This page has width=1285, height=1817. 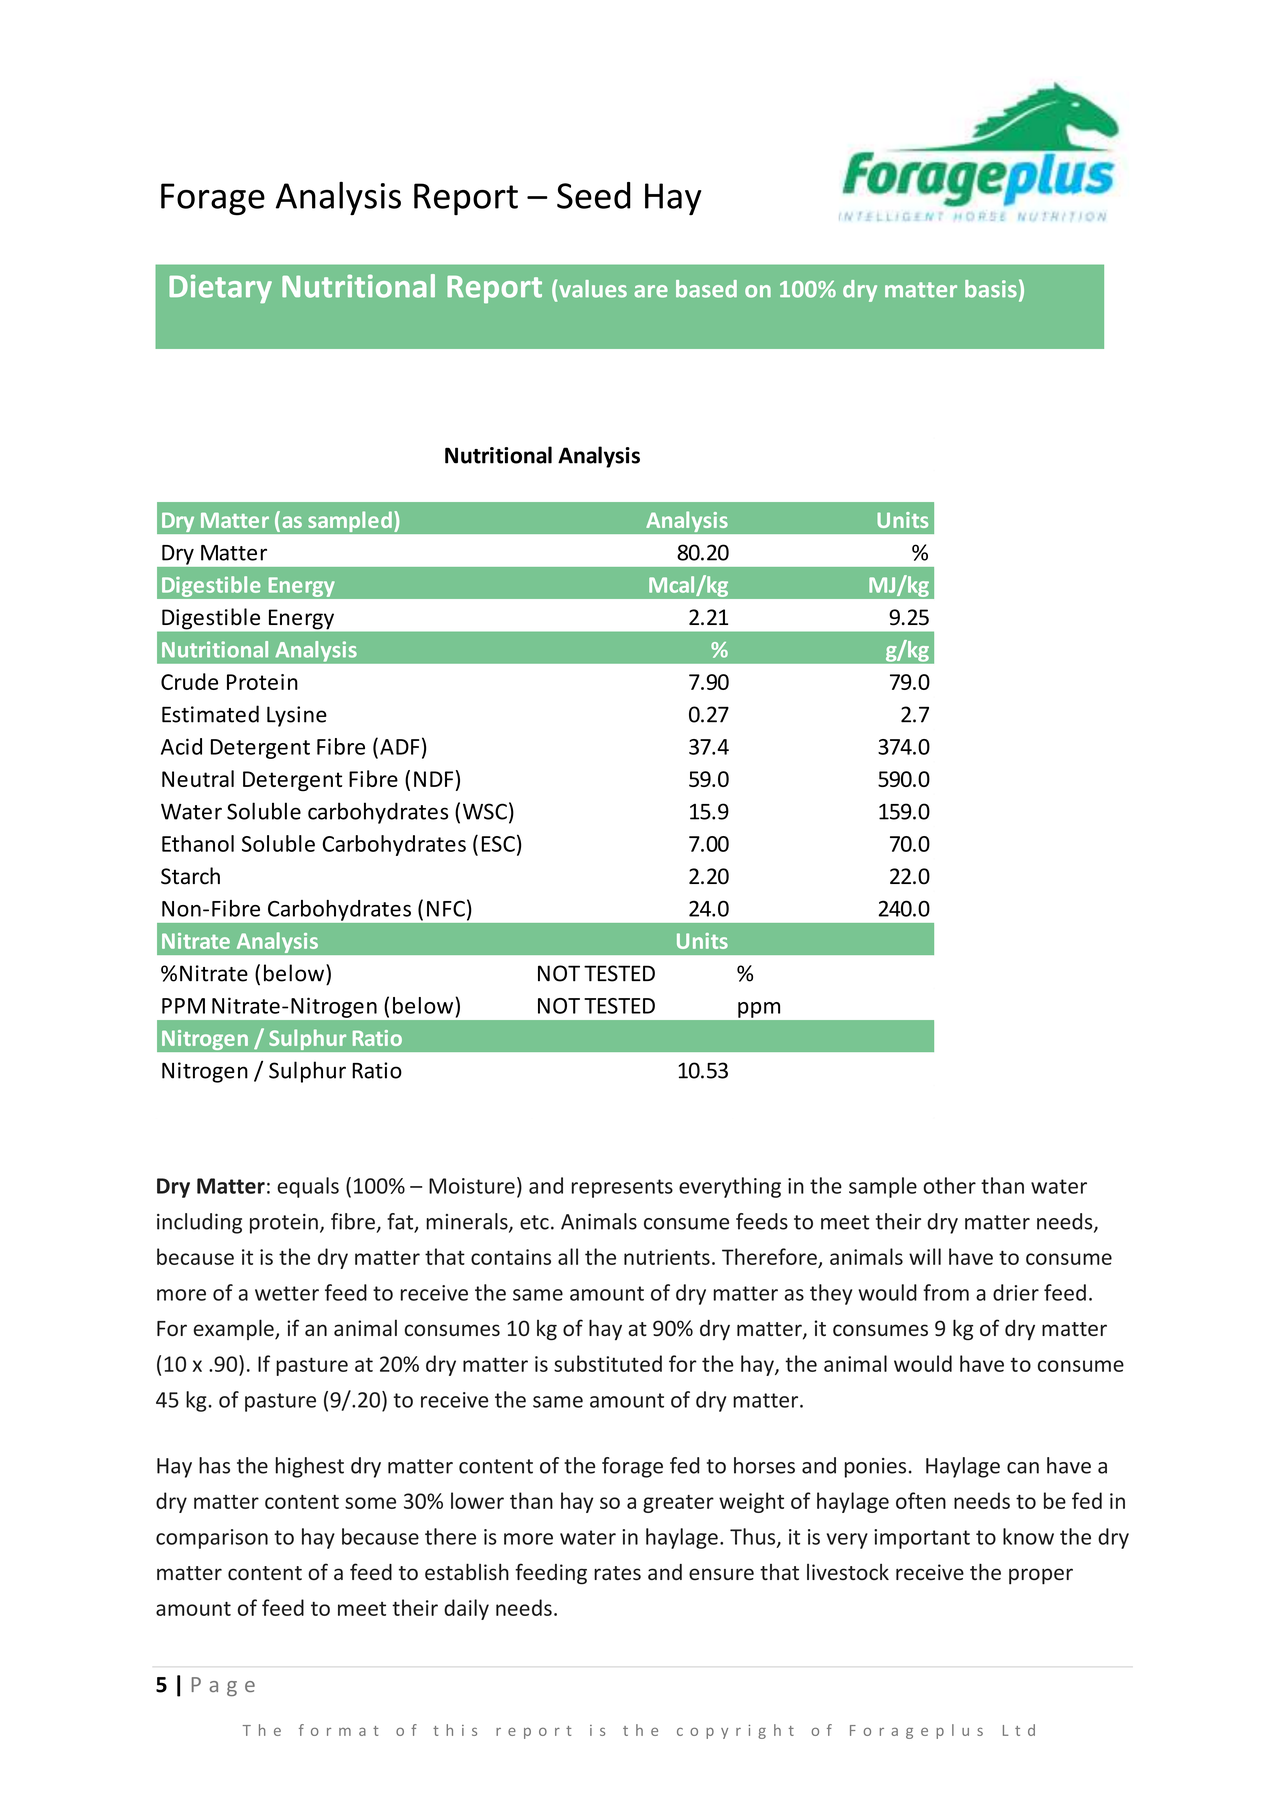 I want to click on NDF, so click(x=433, y=779).
